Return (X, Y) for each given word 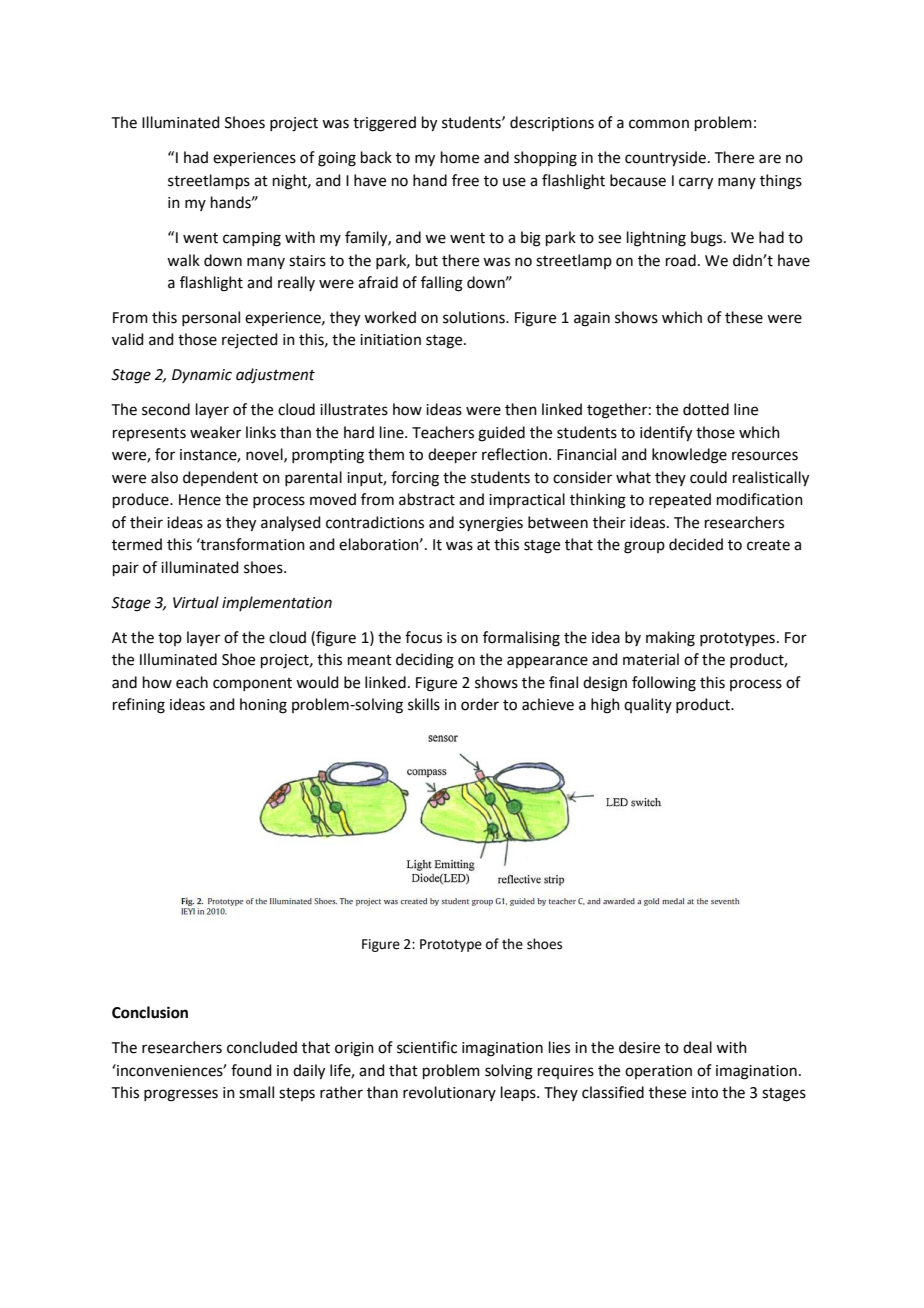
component (252, 684)
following (664, 684)
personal (211, 318)
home (460, 157)
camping (252, 239)
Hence (200, 500)
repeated (680, 500)
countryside (665, 159)
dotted (706, 409)
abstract (427, 499)
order (480, 704)
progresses (181, 1095)
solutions (475, 317)
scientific (427, 1047)
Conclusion (150, 1012)
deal (697, 1047)
